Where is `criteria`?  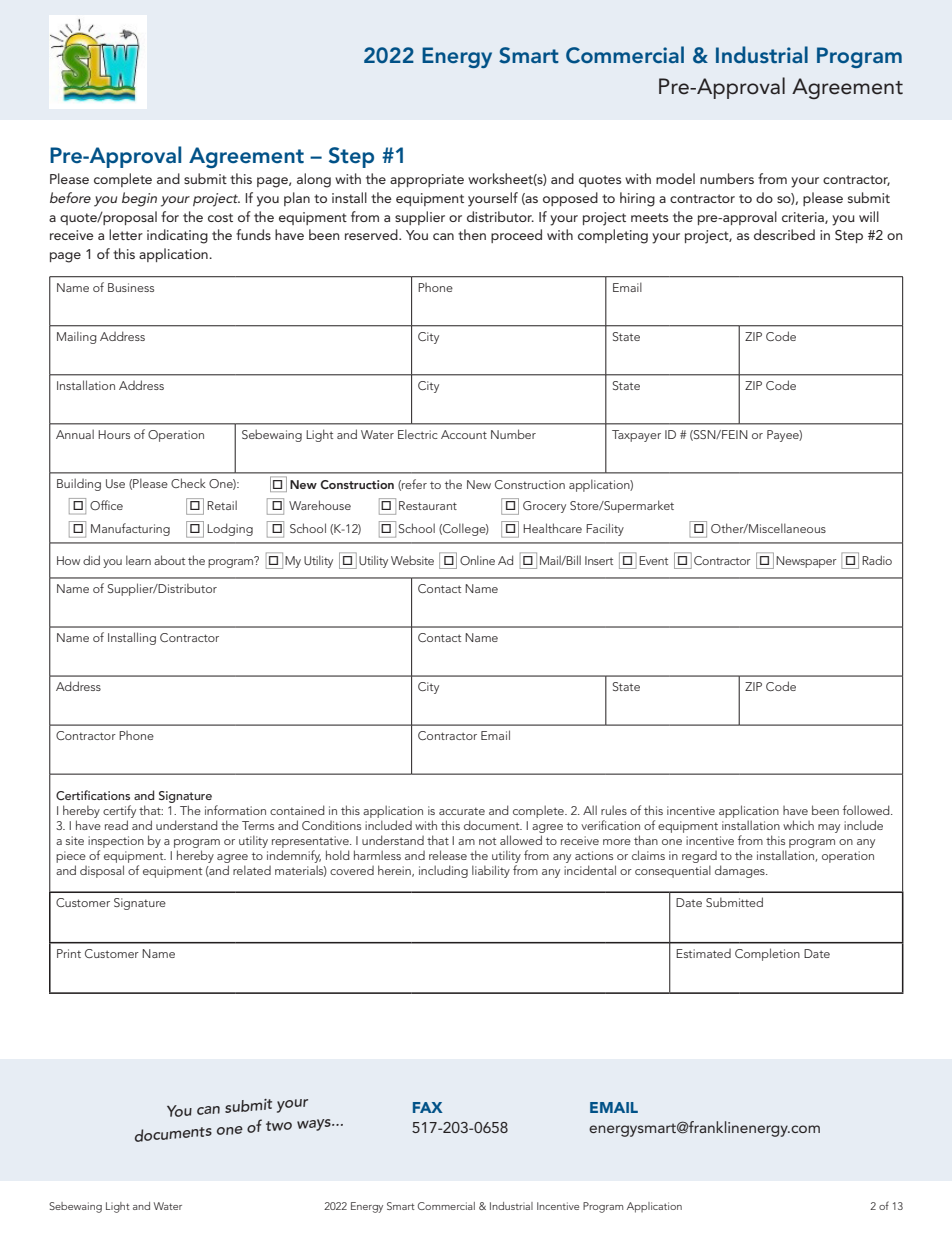
criteria is located at coordinates (804, 218).
